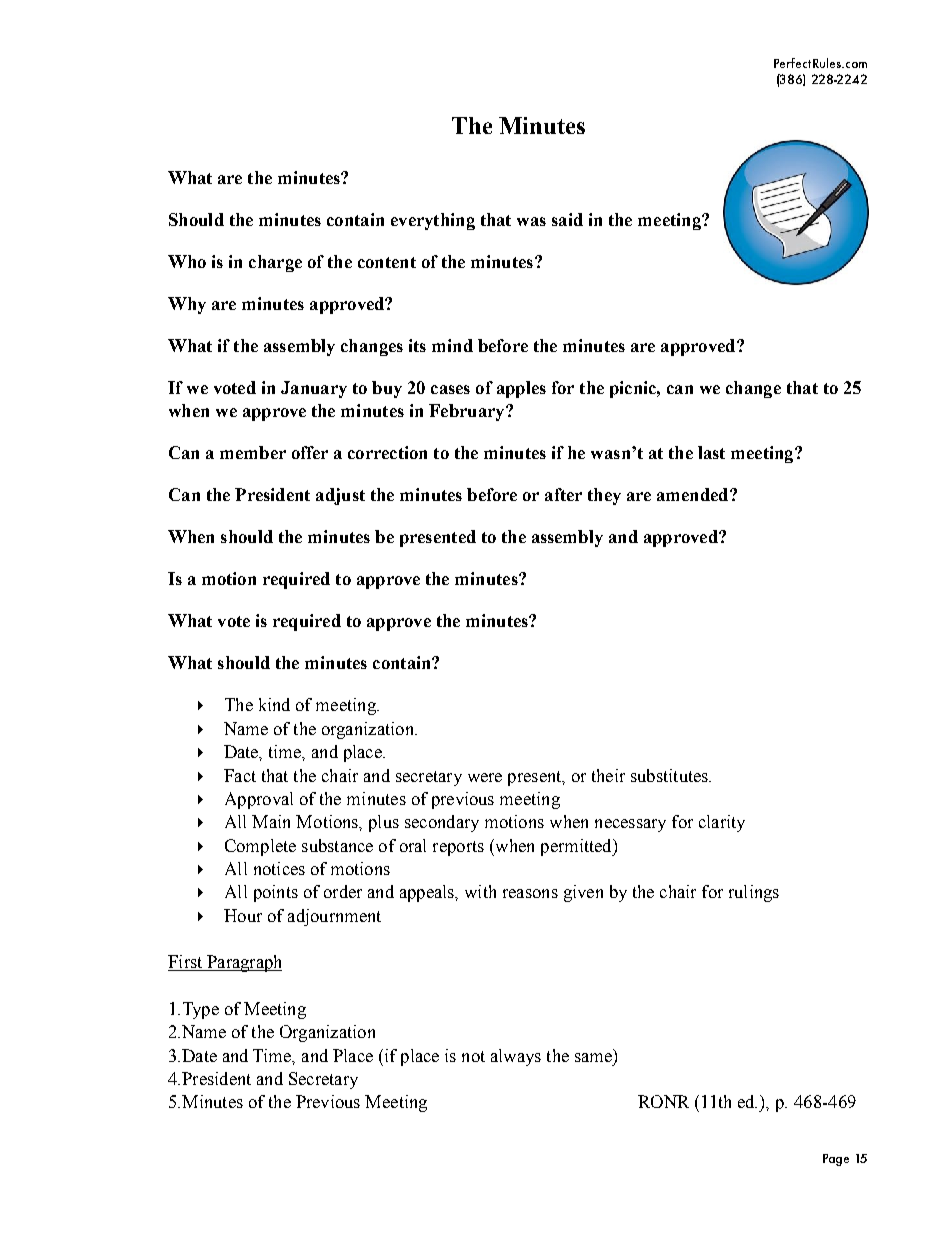  Describe the element at coordinates (274, 704) in the screenshot. I see `kind` at that location.
